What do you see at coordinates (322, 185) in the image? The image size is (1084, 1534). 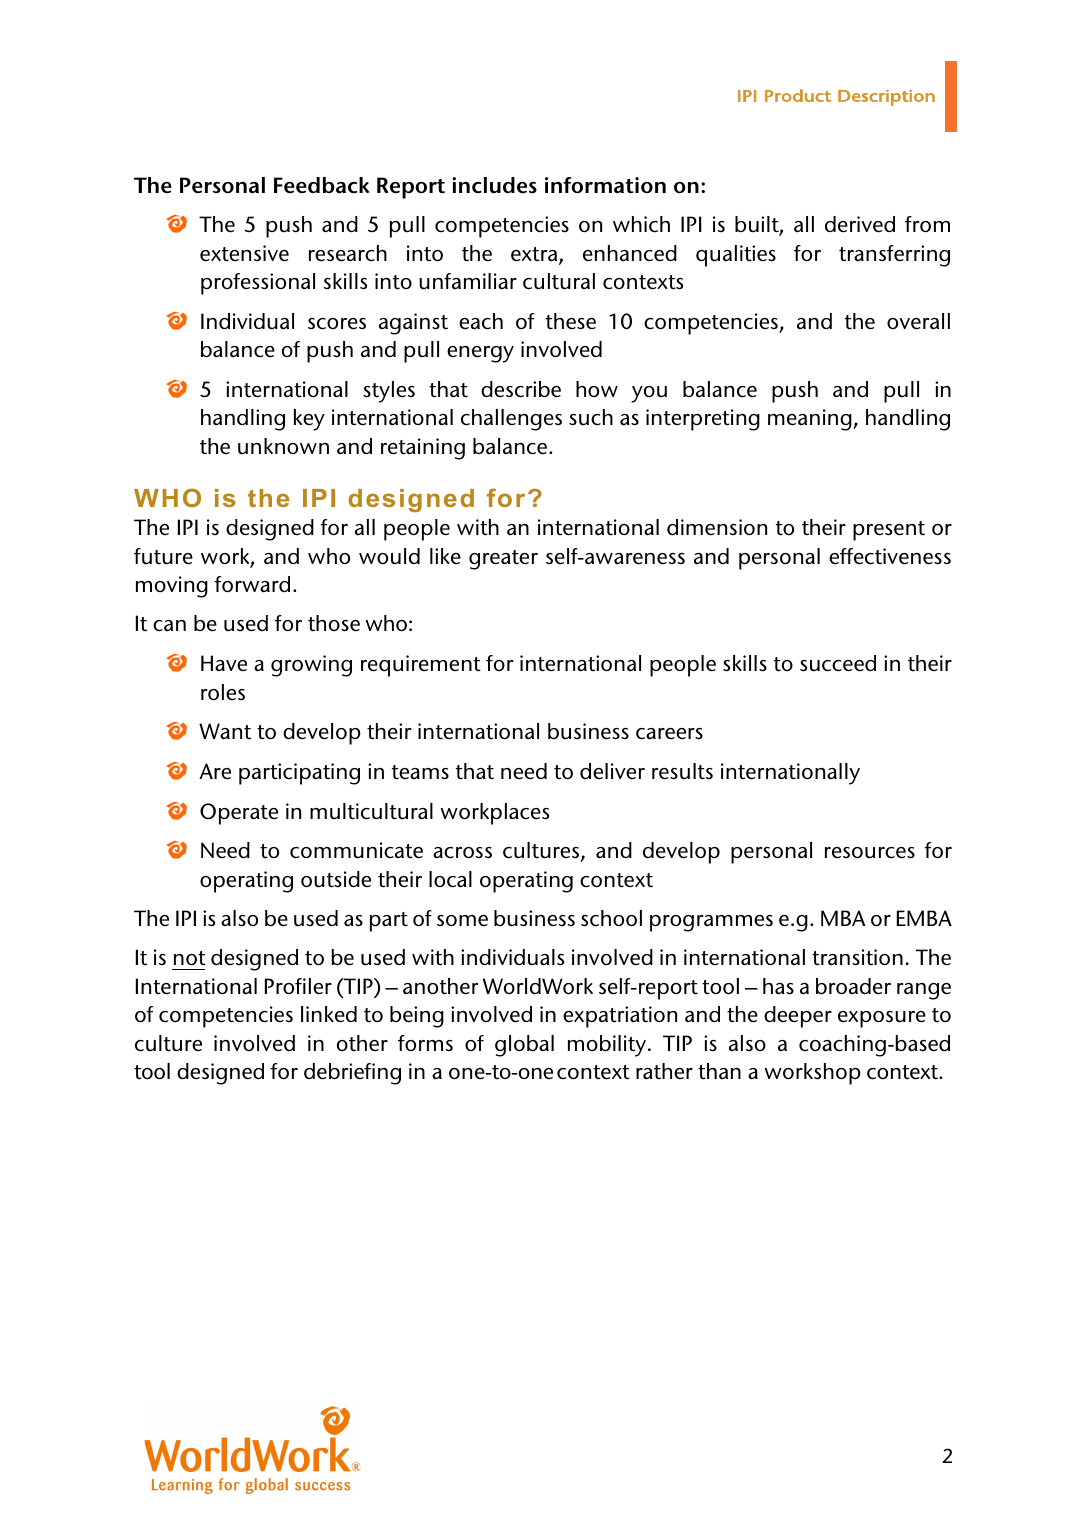 I see `Feedback` at bounding box center [322, 185].
